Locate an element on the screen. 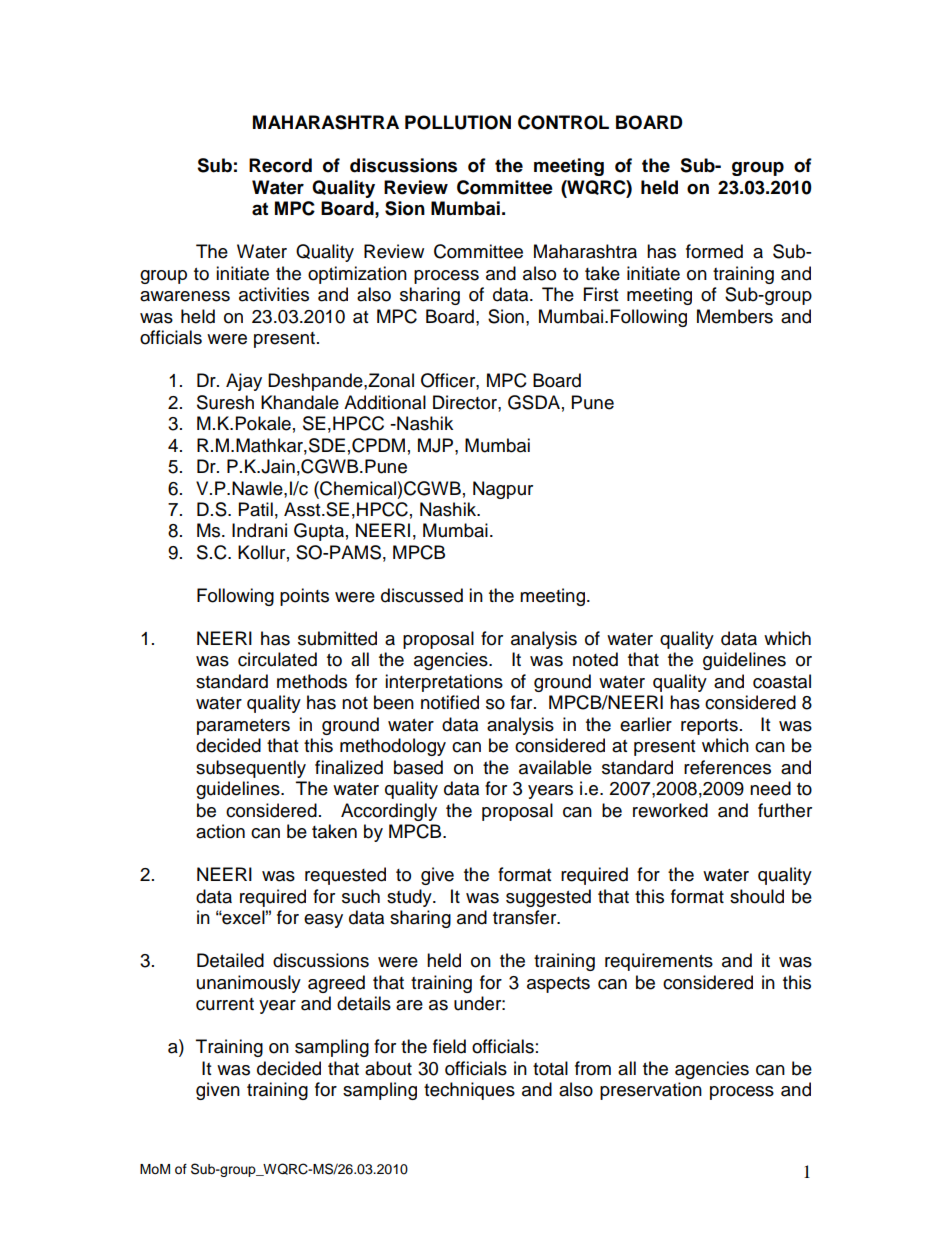 The height and width of the screenshot is (1233, 952). POLLUTION is located at coordinates (458, 122).
